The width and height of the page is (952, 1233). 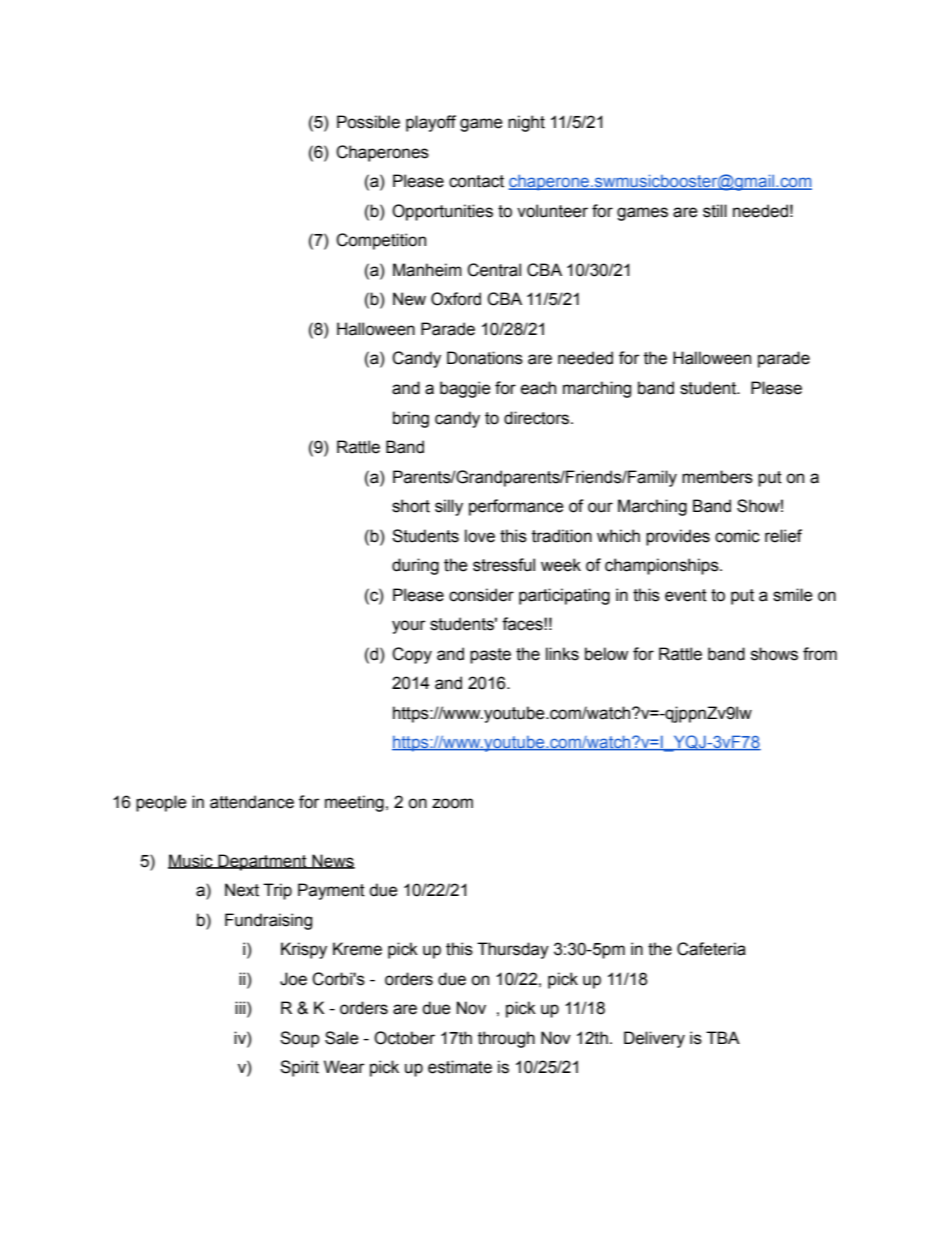 What do you see at coordinates (368, 122) in the page?
I see `Possible` at bounding box center [368, 122].
